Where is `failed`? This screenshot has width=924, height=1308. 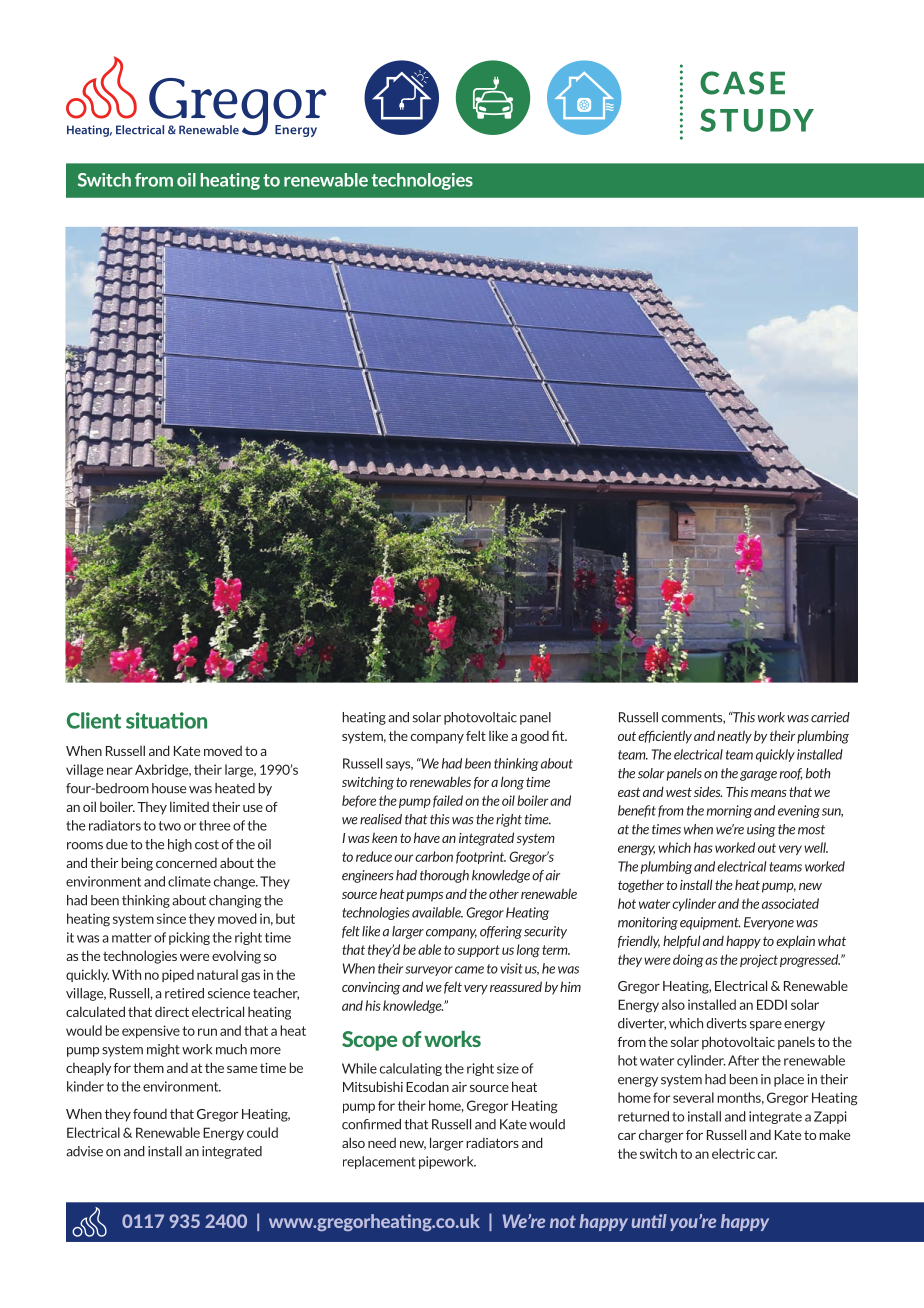
failed is located at coordinates (448, 801).
